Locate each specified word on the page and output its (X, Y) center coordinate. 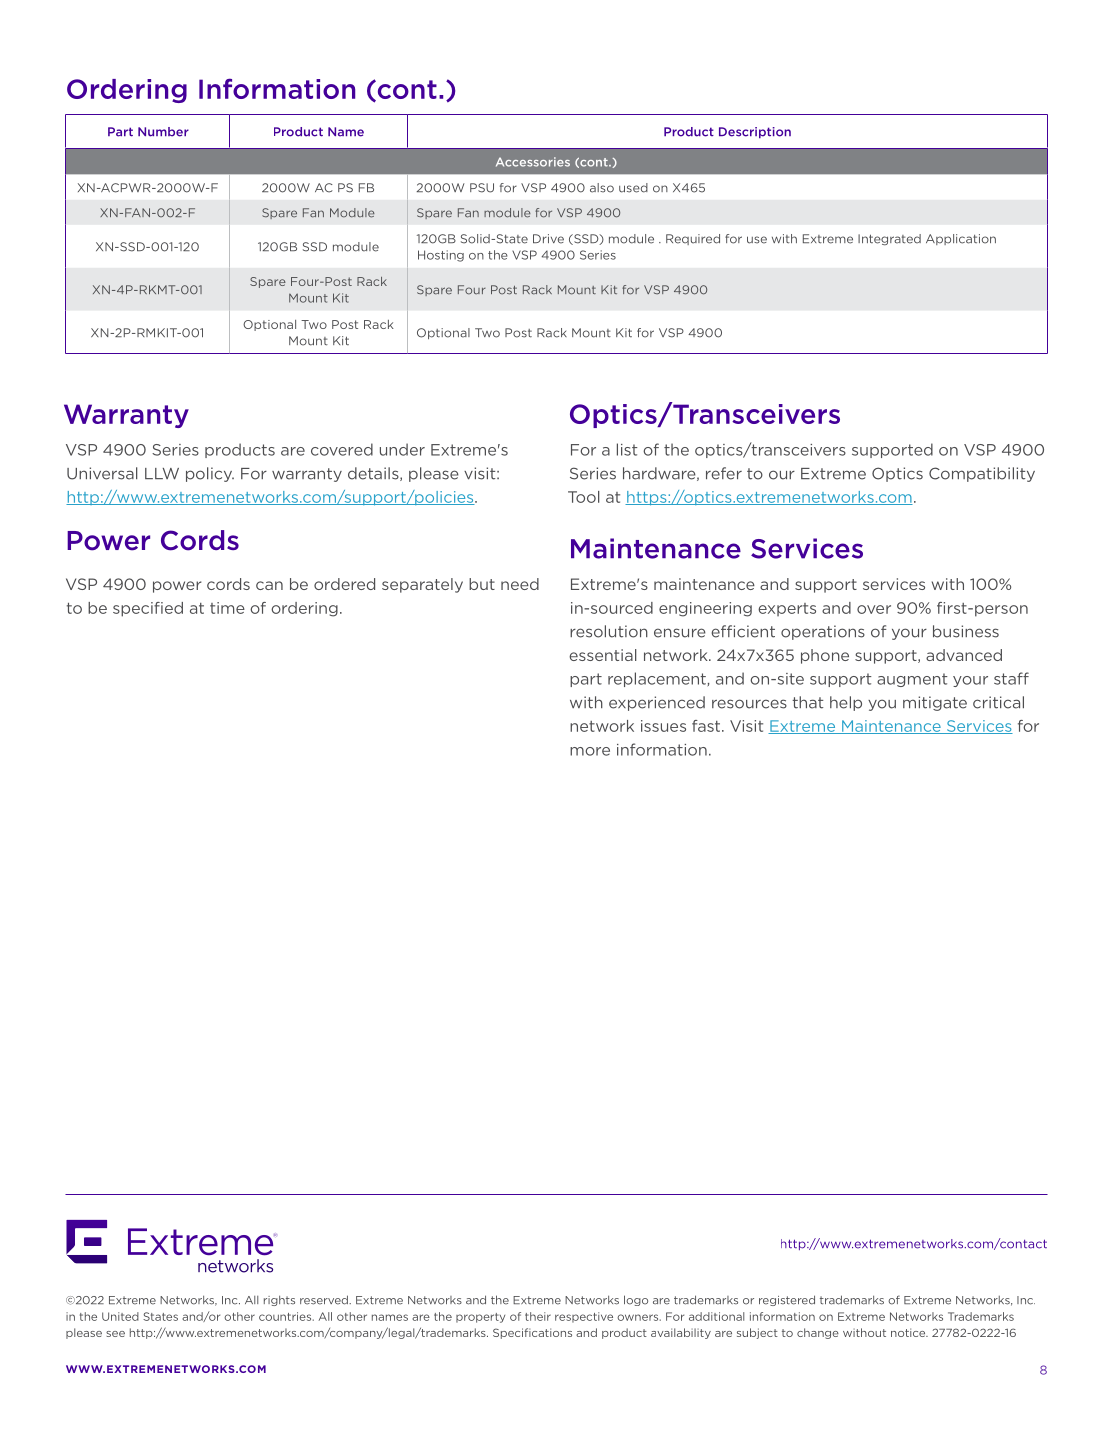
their (538, 1316)
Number (163, 132)
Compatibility (982, 474)
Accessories (533, 162)
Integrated (889, 239)
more (590, 751)
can (269, 585)
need (520, 584)
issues (663, 726)
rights (279, 1300)
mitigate (935, 703)
